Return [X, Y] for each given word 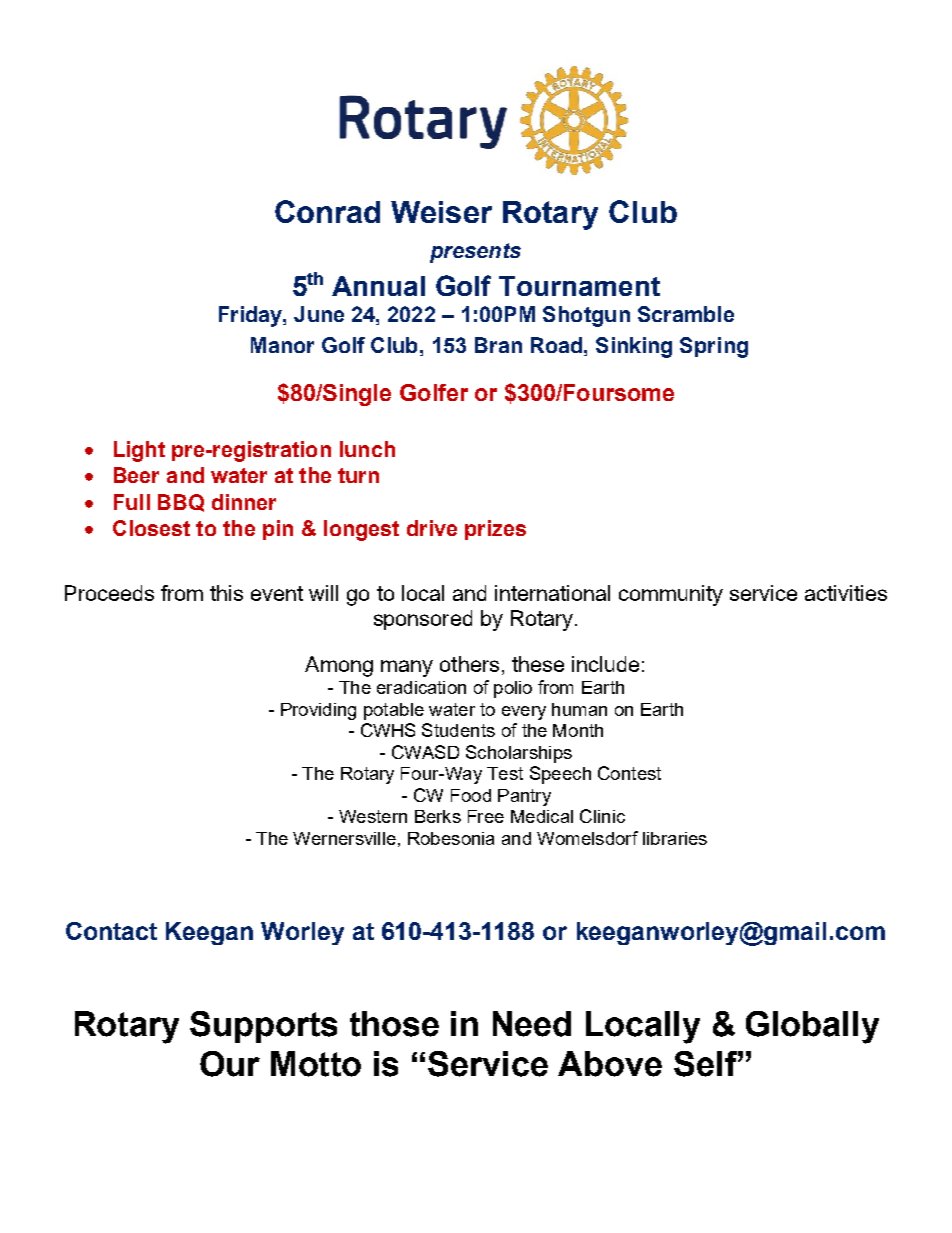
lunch [367, 449]
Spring [714, 347]
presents [475, 253]
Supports [263, 1027]
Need [532, 1024]
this [226, 593]
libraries [675, 838]
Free [486, 816]
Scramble [686, 314]
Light [139, 451]
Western [373, 816]
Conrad [327, 211]
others [469, 664]
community [671, 595]
